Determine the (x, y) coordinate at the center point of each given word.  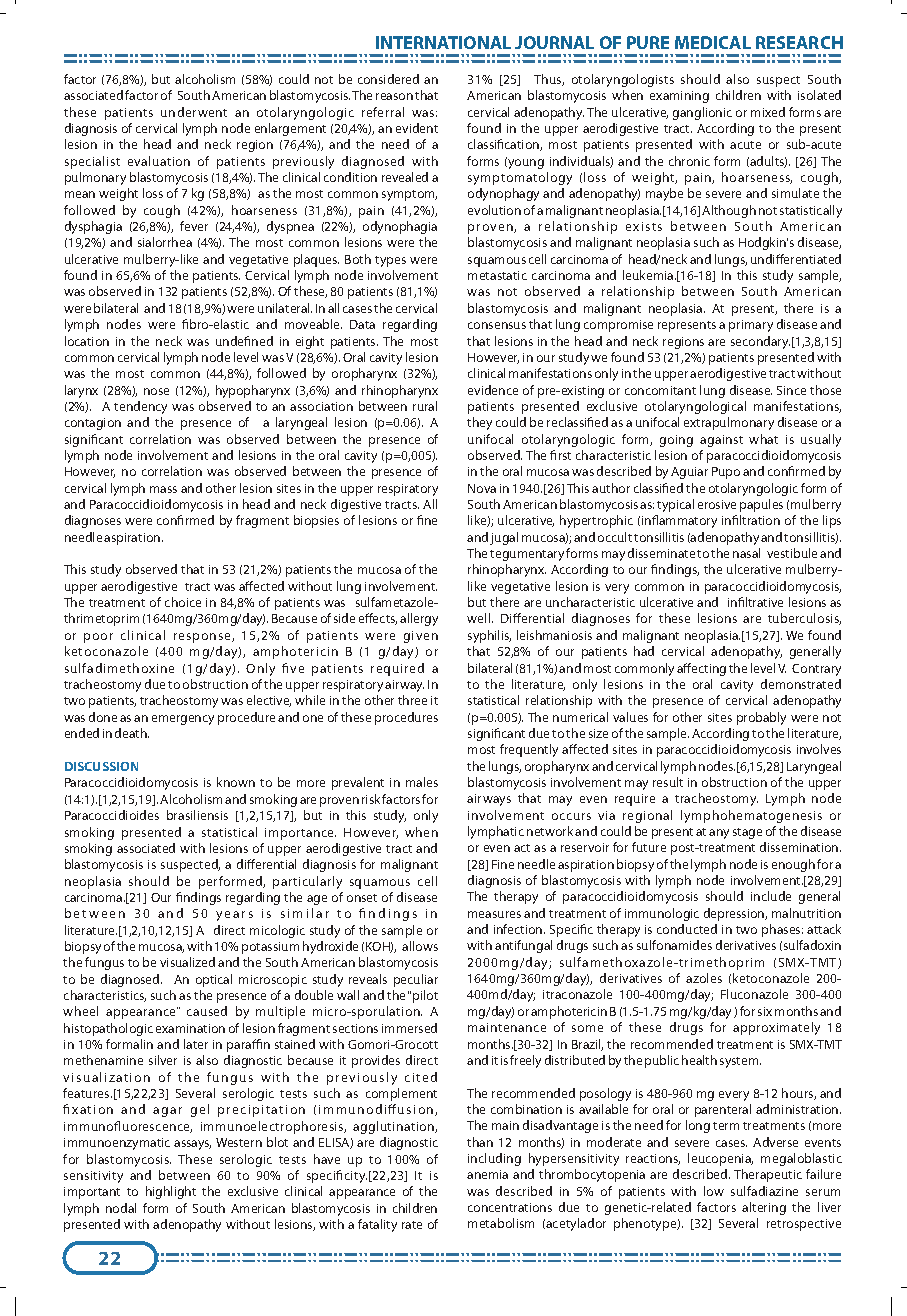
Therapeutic (768, 1175)
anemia (487, 1174)
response (203, 638)
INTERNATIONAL (443, 42)
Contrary (816, 670)
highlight (171, 1192)
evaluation (159, 161)
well (480, 618)
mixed (768, 112)
